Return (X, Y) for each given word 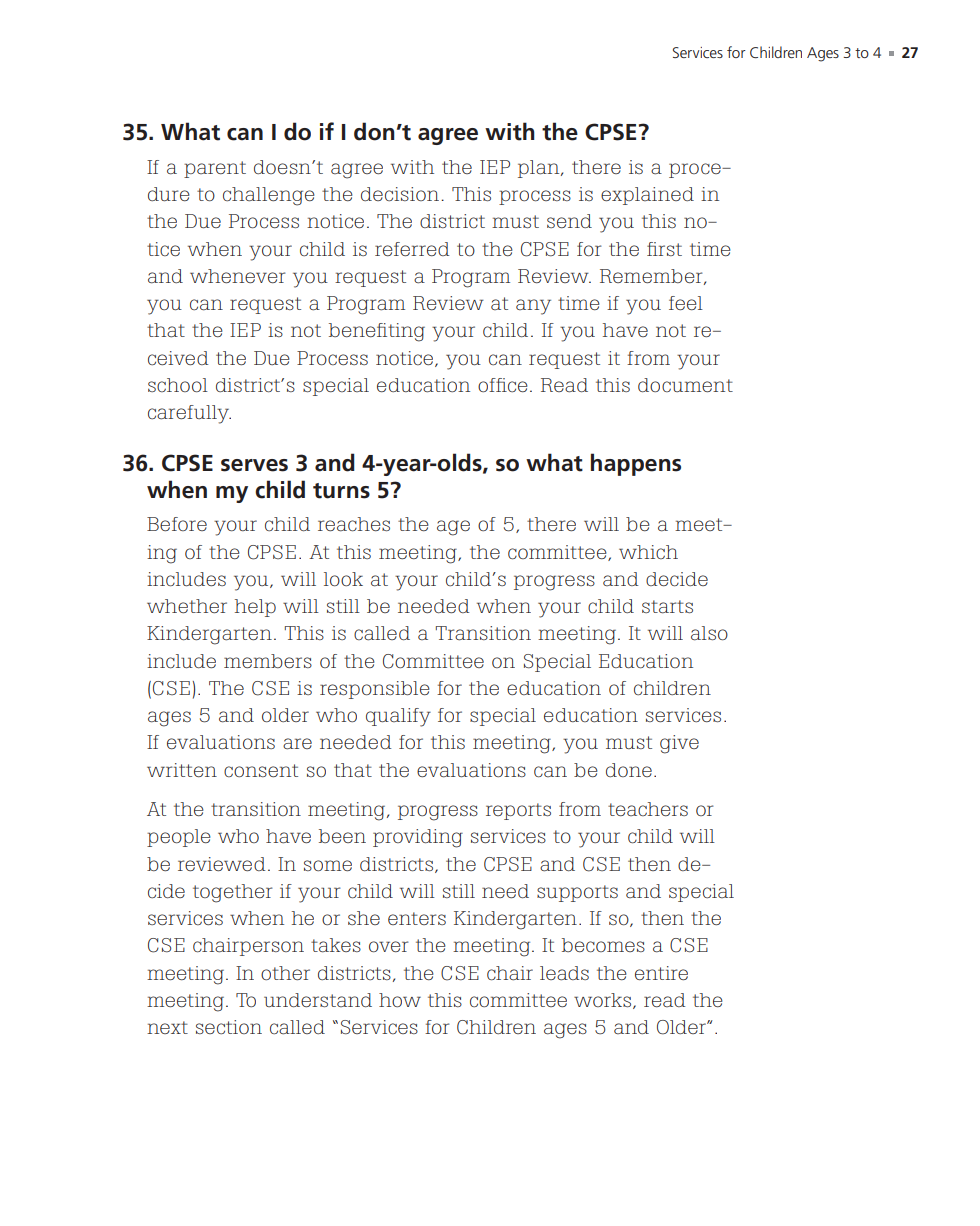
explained (647, 196)
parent (215, 169)
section (229, 1027)
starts (667, 607)
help (255, 608)
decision (401, 194)
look (343, 579)
